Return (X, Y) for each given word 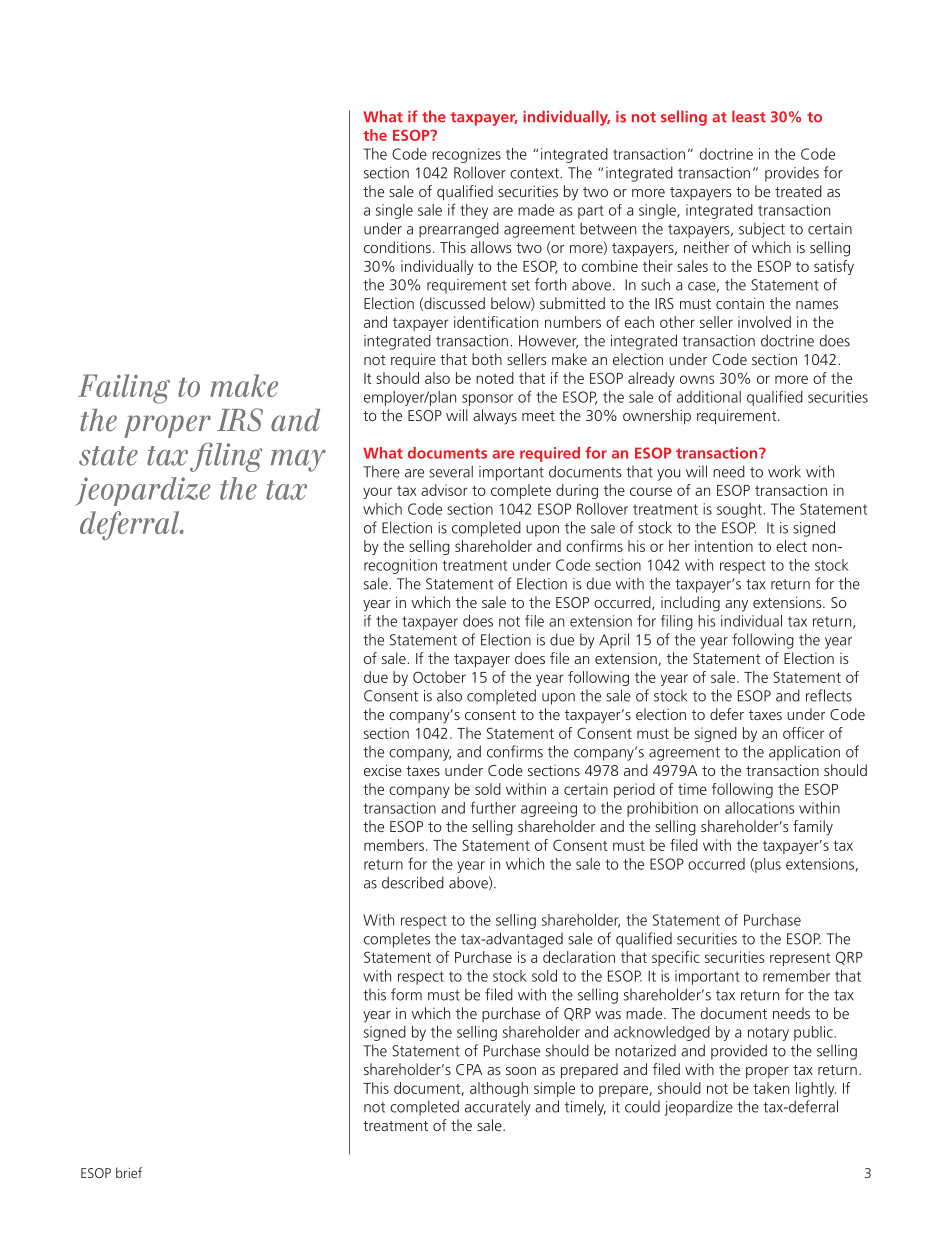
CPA (469, 1069)
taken (771, 1088)
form (406, 994)
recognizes (466, 155)
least (749, 116)
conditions (397, 247)
